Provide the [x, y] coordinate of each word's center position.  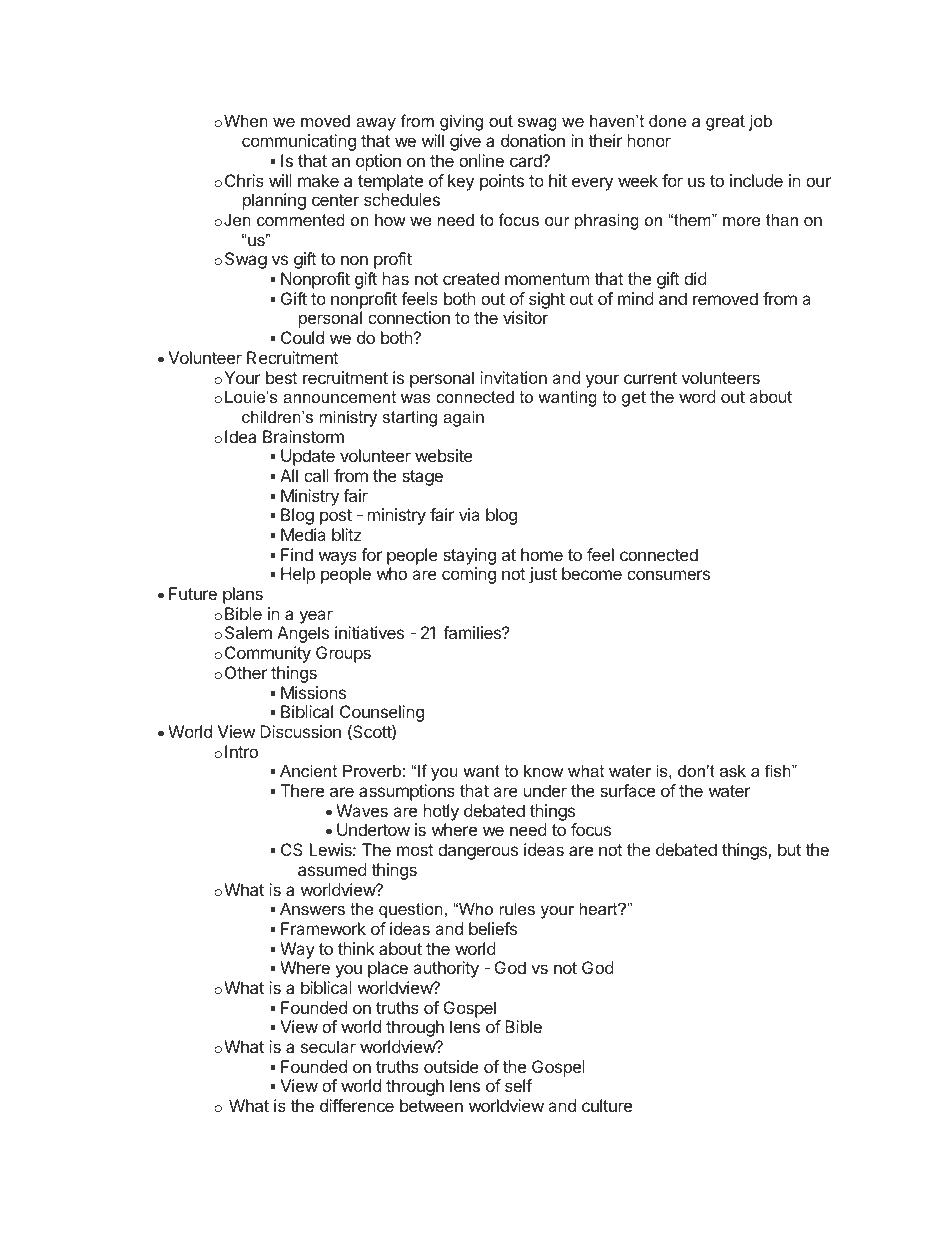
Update [308, 457]
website [444, 455]
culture [607, 1105]
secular [328, 1046]
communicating [299, 142]
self [518, 1085]
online [481, 160]
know [543, 770]
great [725, 123]
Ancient [308, 770]
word [697, 396]
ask [733, 770]
